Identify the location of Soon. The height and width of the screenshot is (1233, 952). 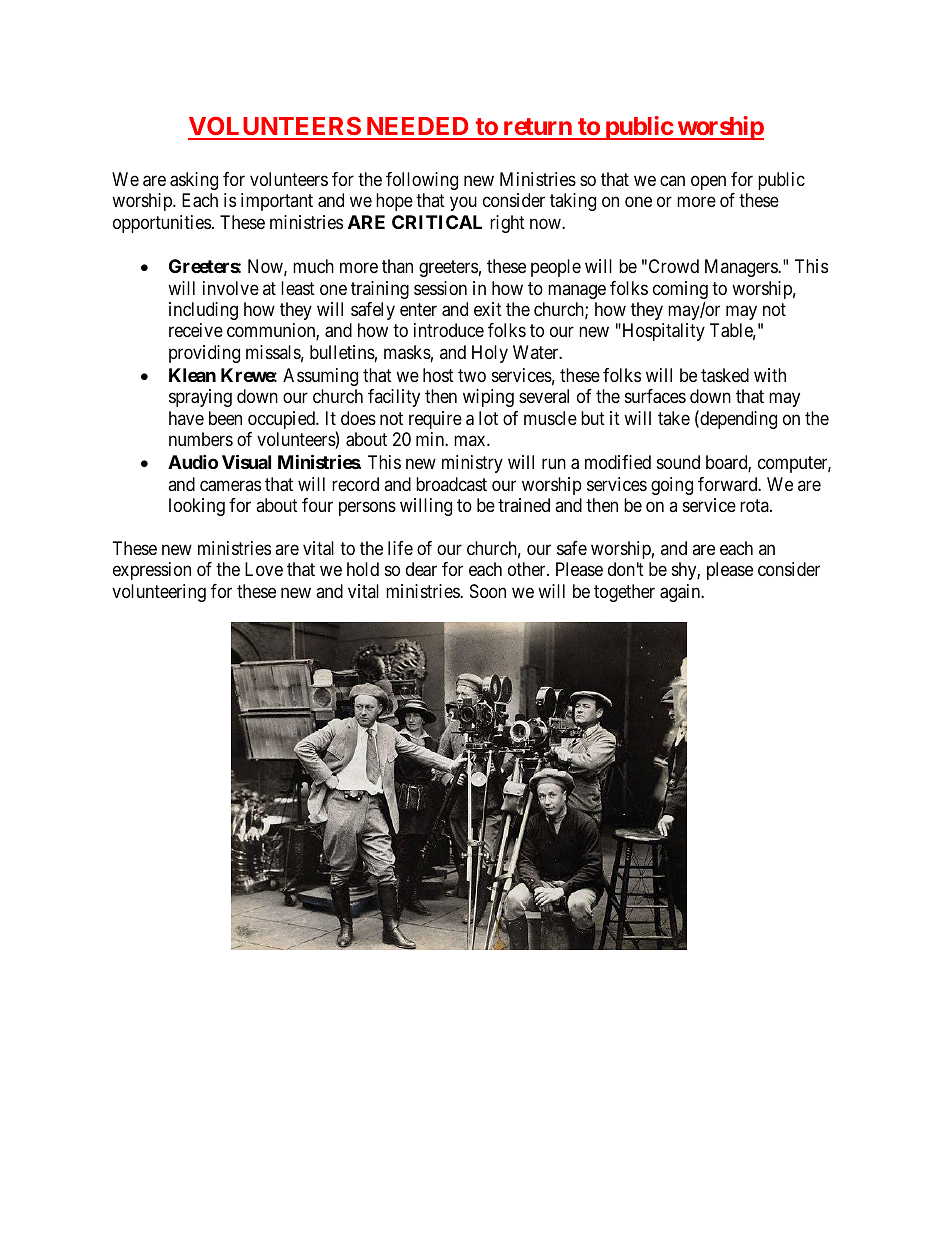
(488, 591).
